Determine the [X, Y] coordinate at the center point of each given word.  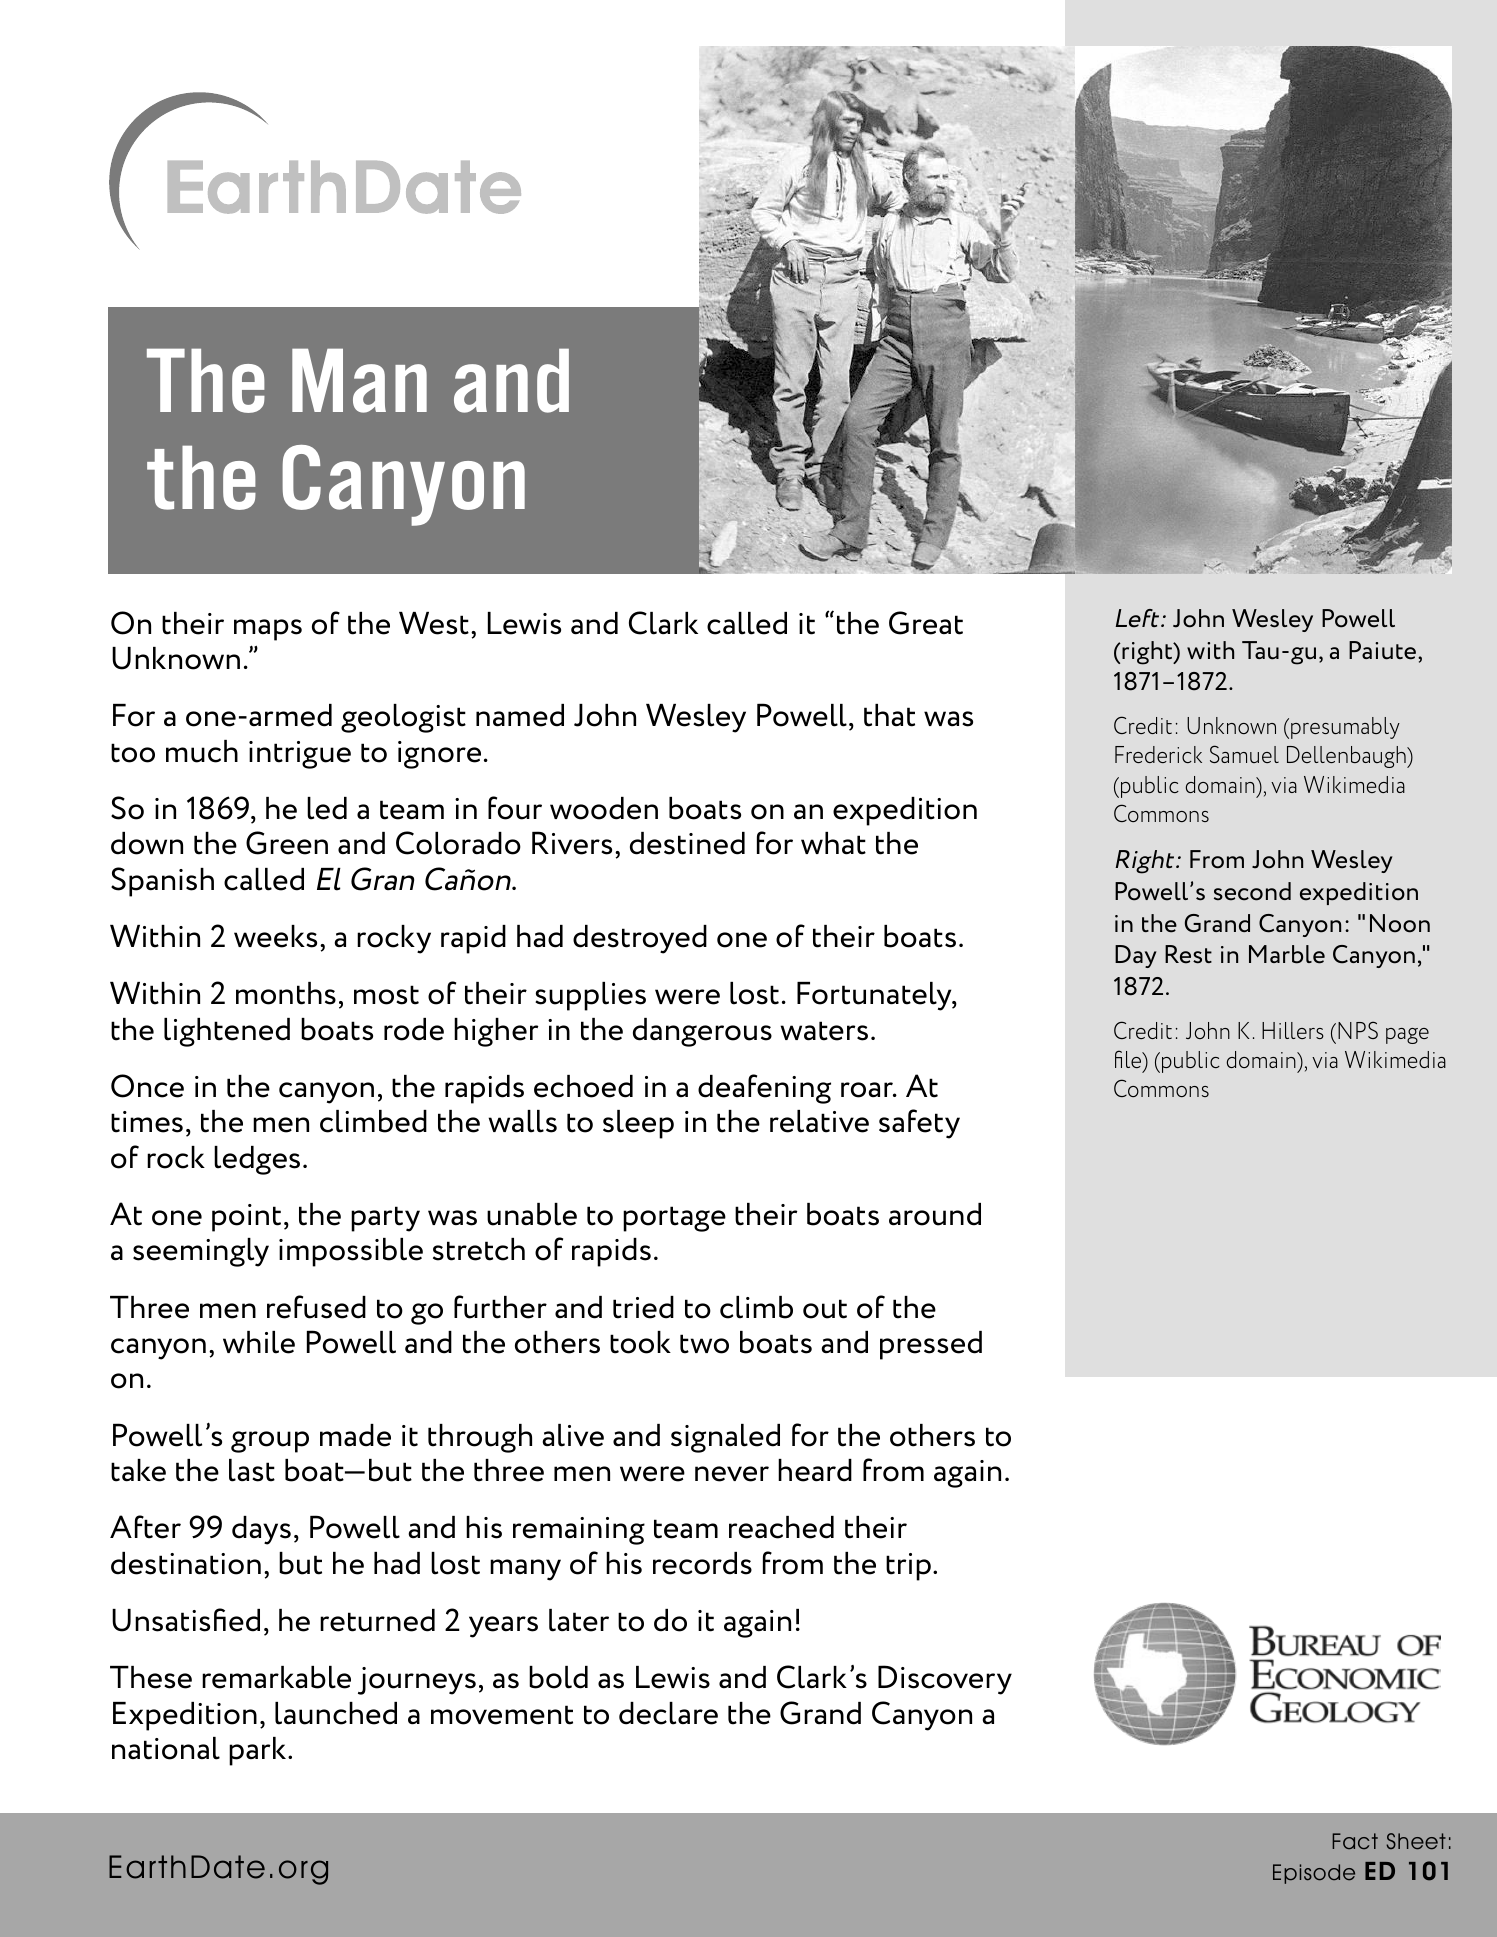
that [889, 715]
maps [268, 630]
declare [668, 1713]
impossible [351, 1252]
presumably [1345, 728]
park [259, 1751]
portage [674, 1219]
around [935, 1214]
